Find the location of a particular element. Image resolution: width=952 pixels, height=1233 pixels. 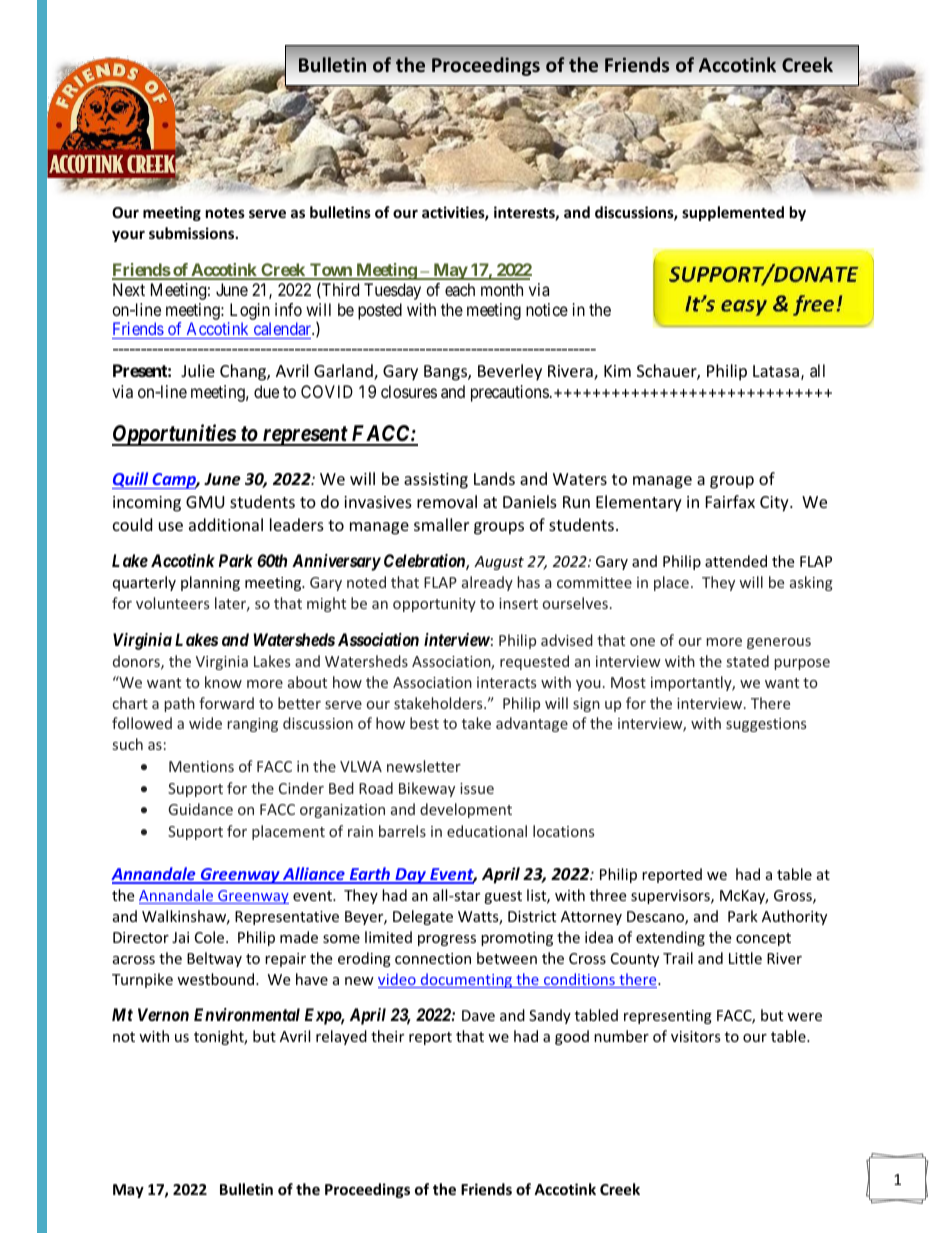

notes is located at coordinates (225, 213).
